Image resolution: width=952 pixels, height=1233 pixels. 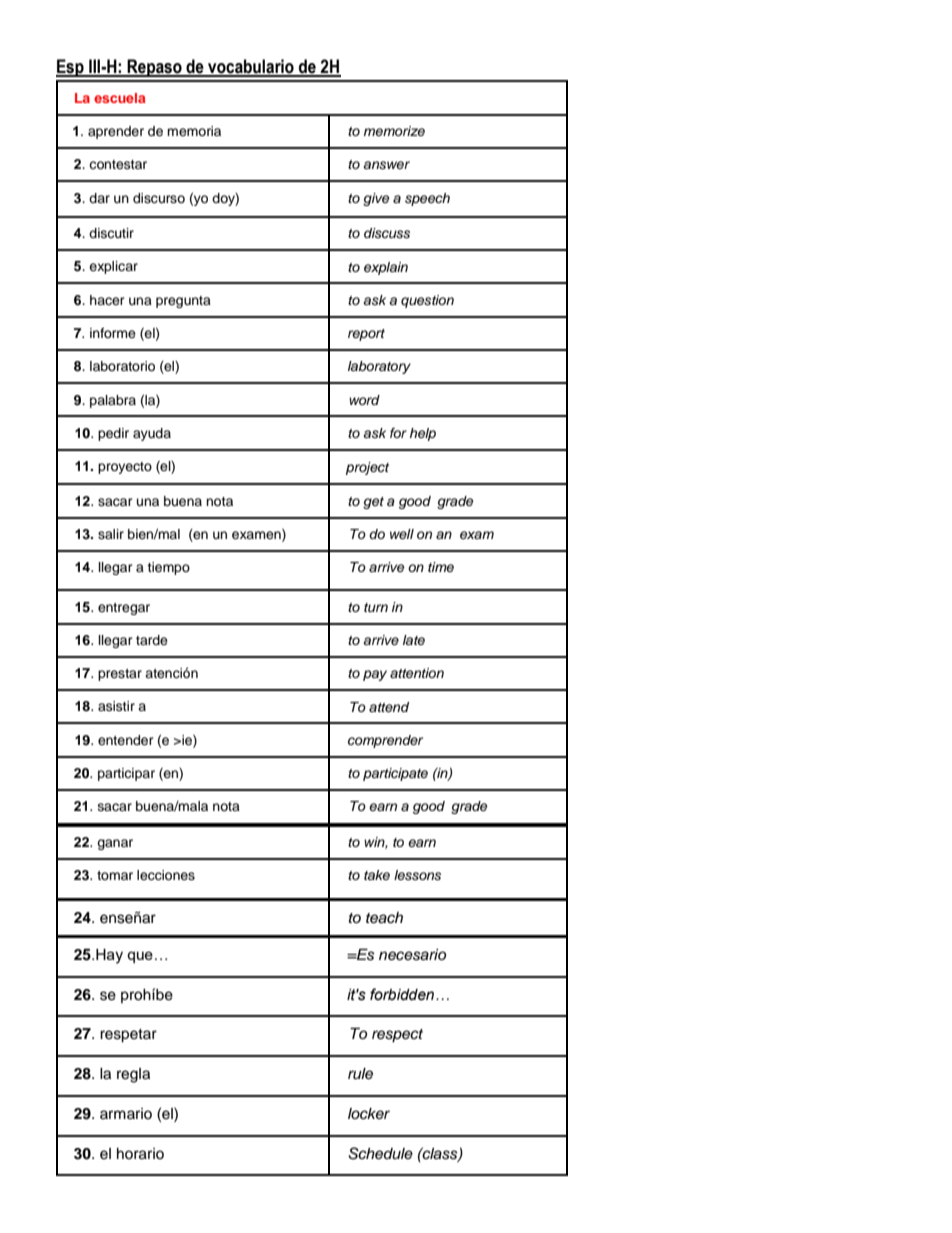 What do you see at coordinates (115, 875) in the image?
I see `tomar` at bounding box center [115, 875].
